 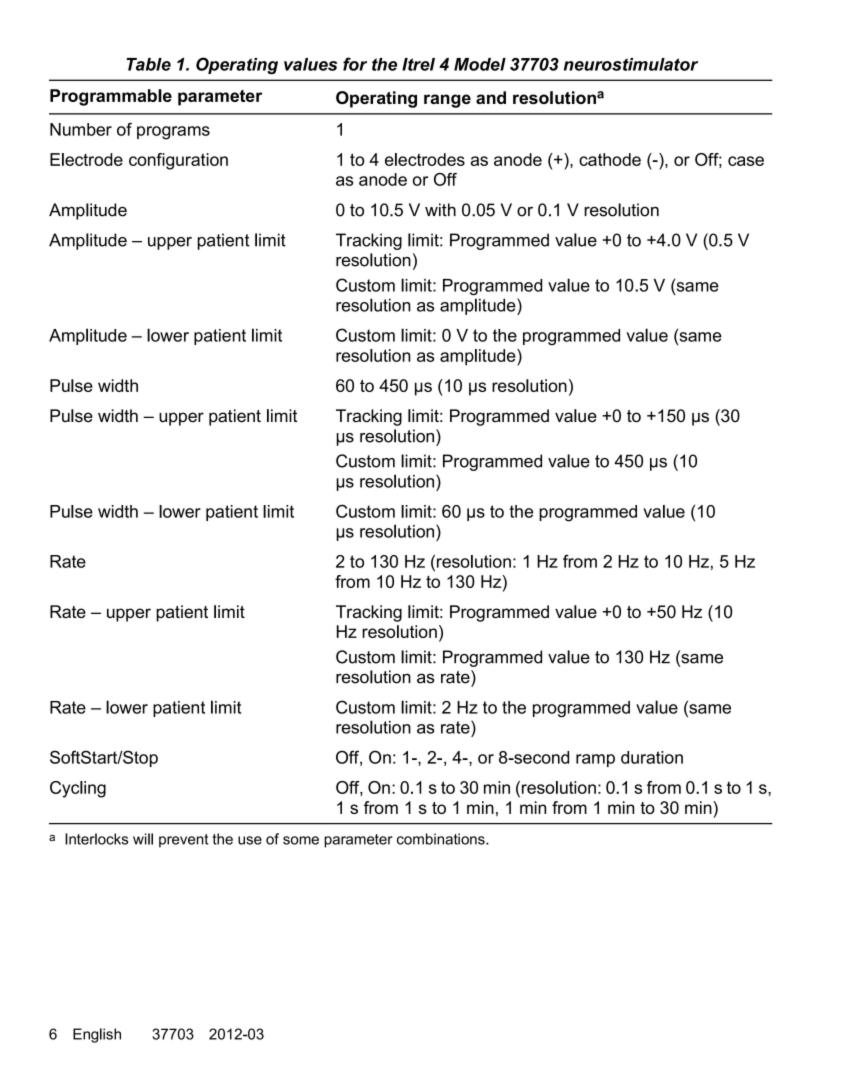 I want to click on neurostimulator, so click(x=631, y=64).
